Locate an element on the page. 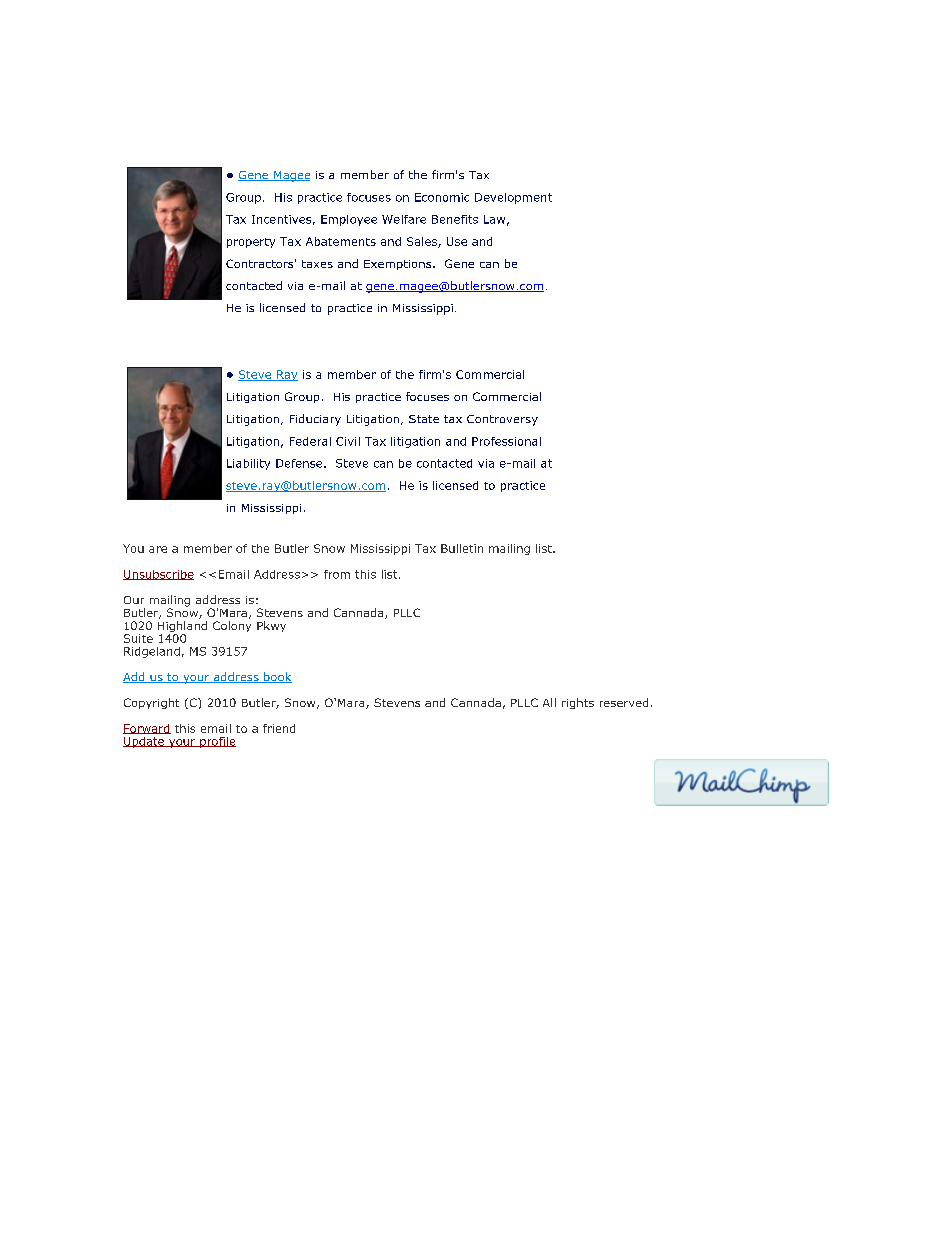 The width and height of the image is (952, 1233). profile is located at coordinates (217, 742).
